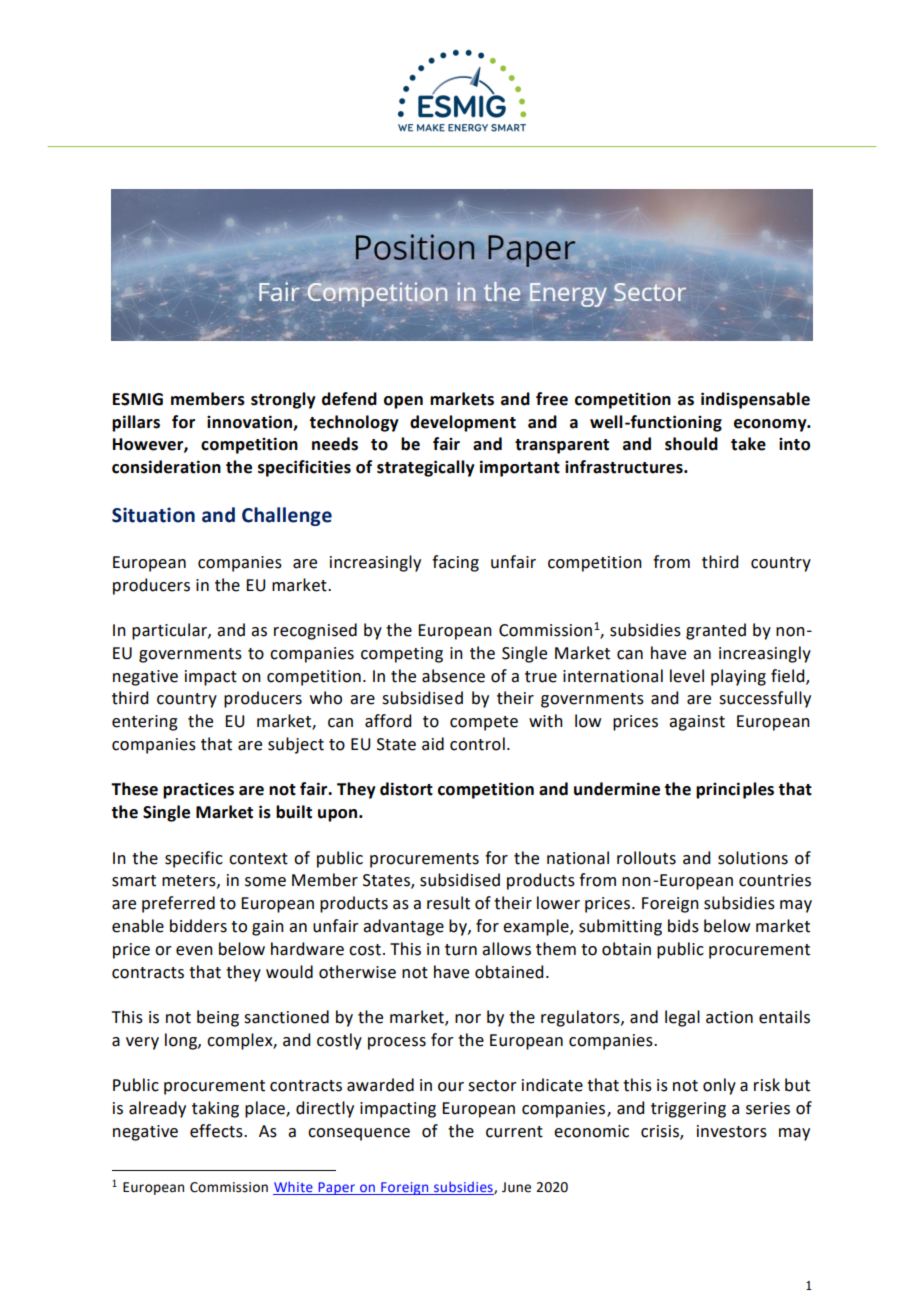  I want to click on practices, so click(198, 790).
